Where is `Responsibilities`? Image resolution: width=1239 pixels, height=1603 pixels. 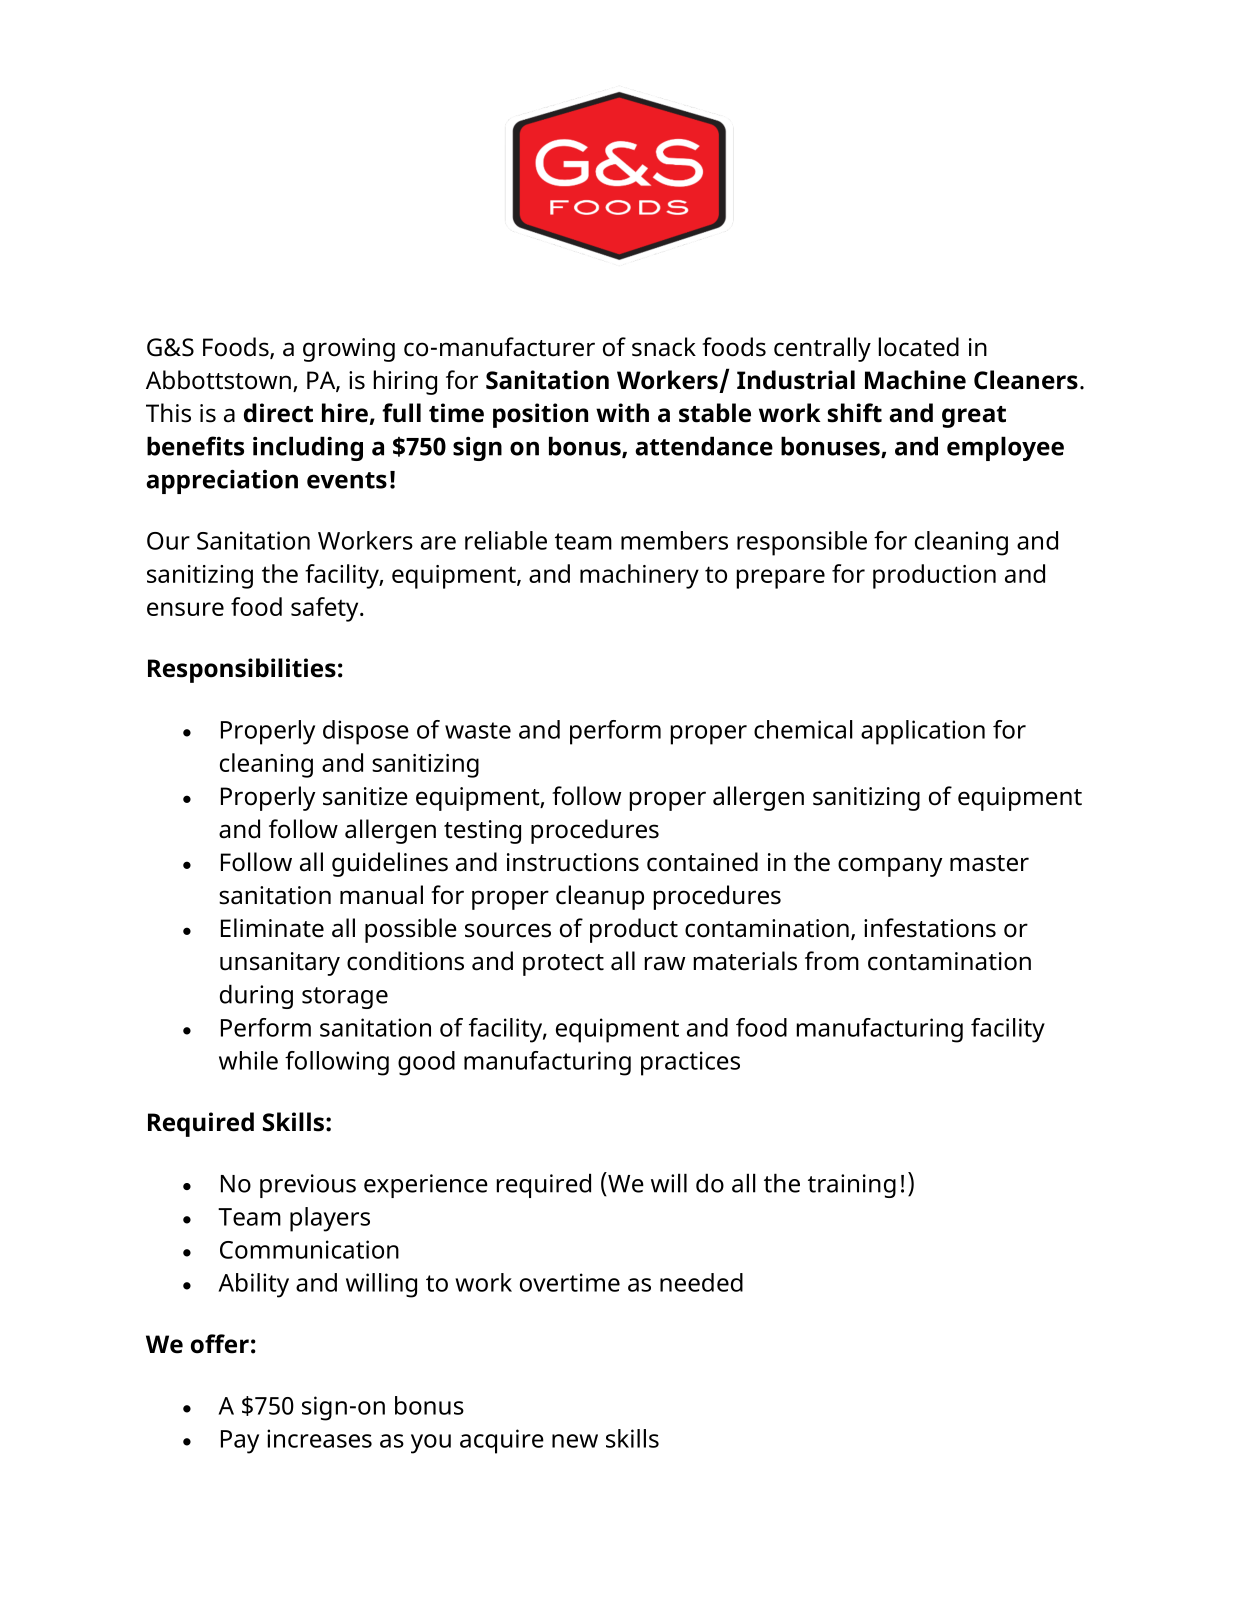
Responsibilities is located at coordinates (242, 670).
